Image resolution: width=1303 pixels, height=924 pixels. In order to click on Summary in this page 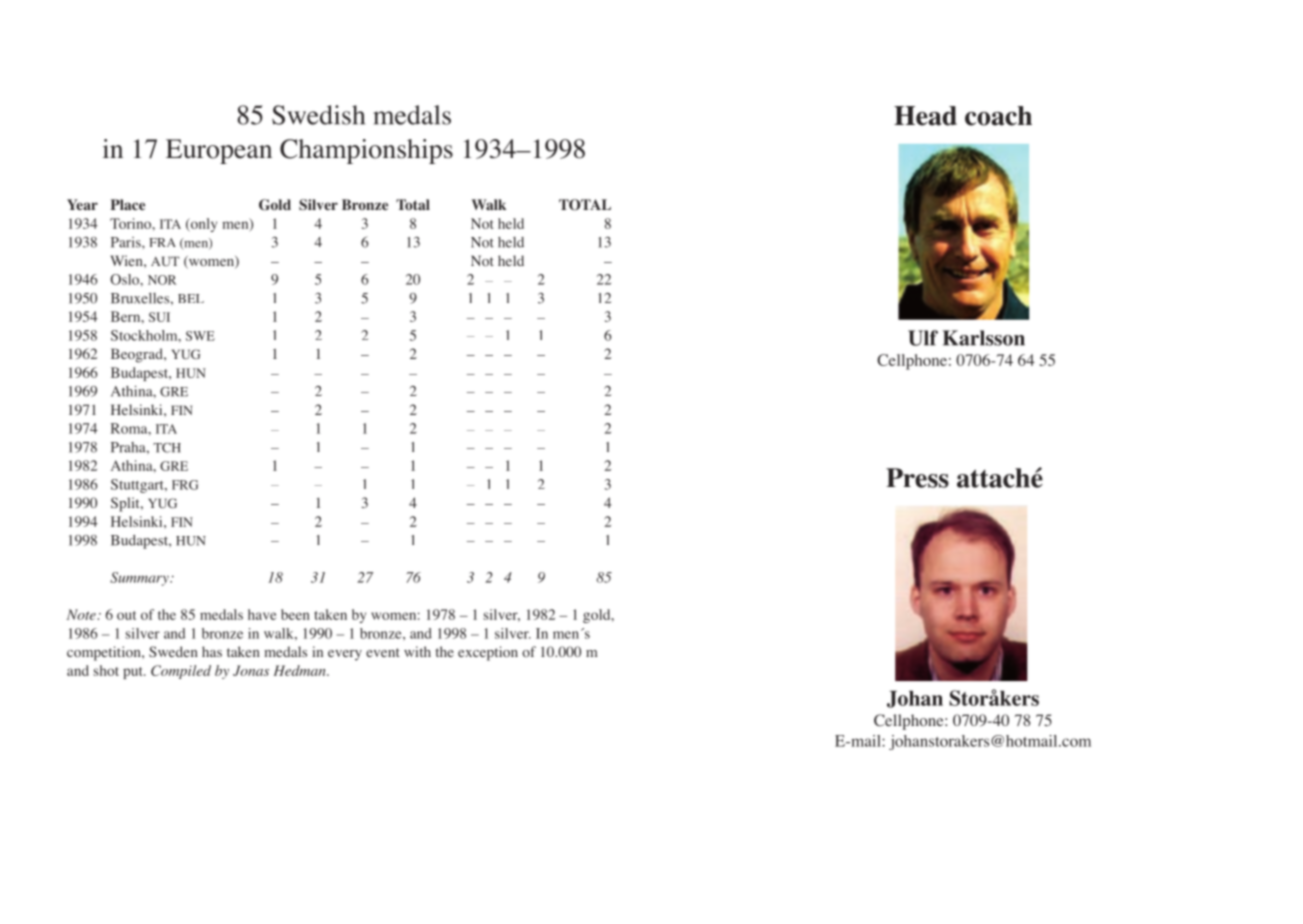, I will do `click(140, 579)`.
